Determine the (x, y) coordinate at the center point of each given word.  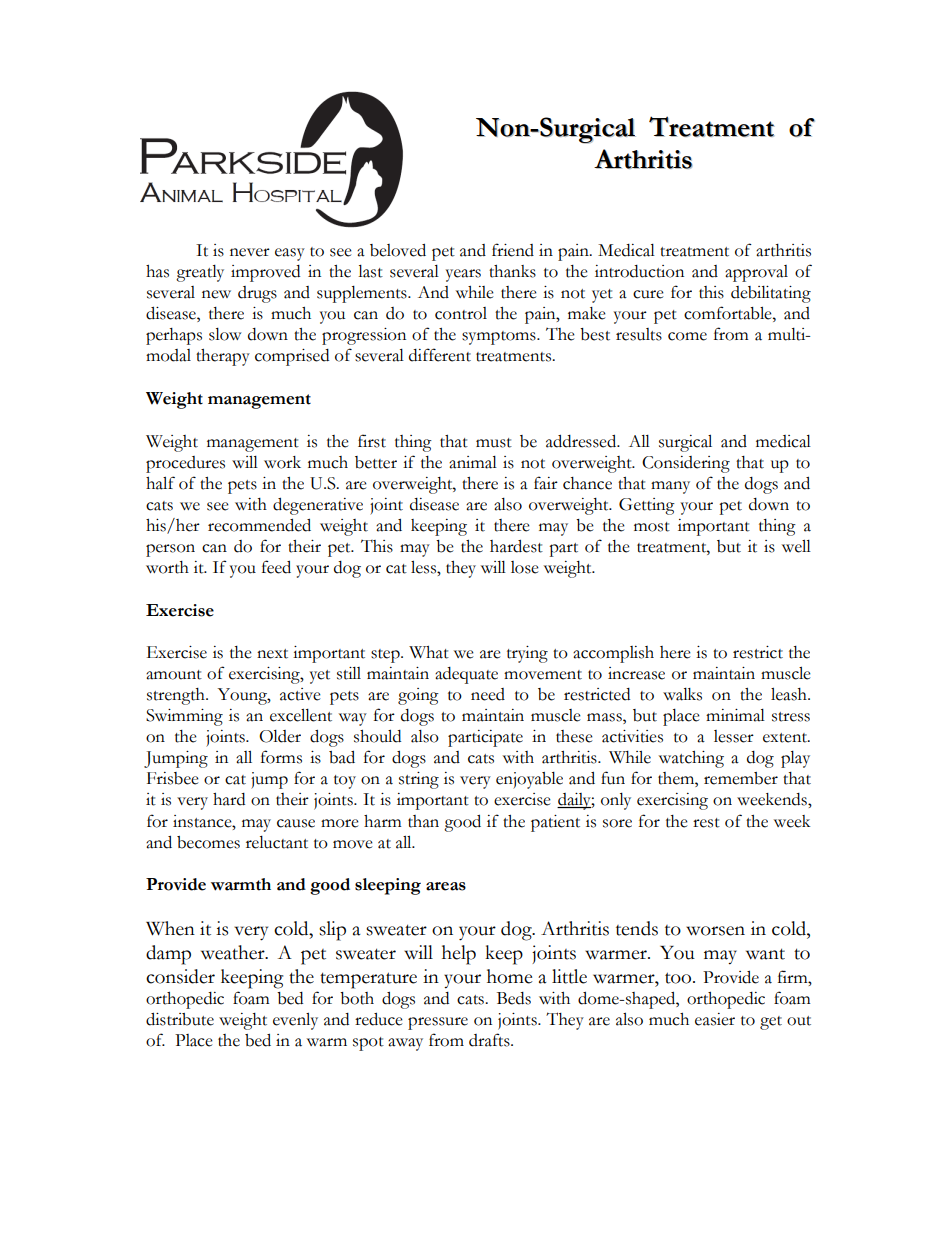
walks (682, 694)
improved (265, 273)
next (272, 654)
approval (756, 273)
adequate (466, 675)
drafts (490, 1040)
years (463, 275)
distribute (180, 1019)
